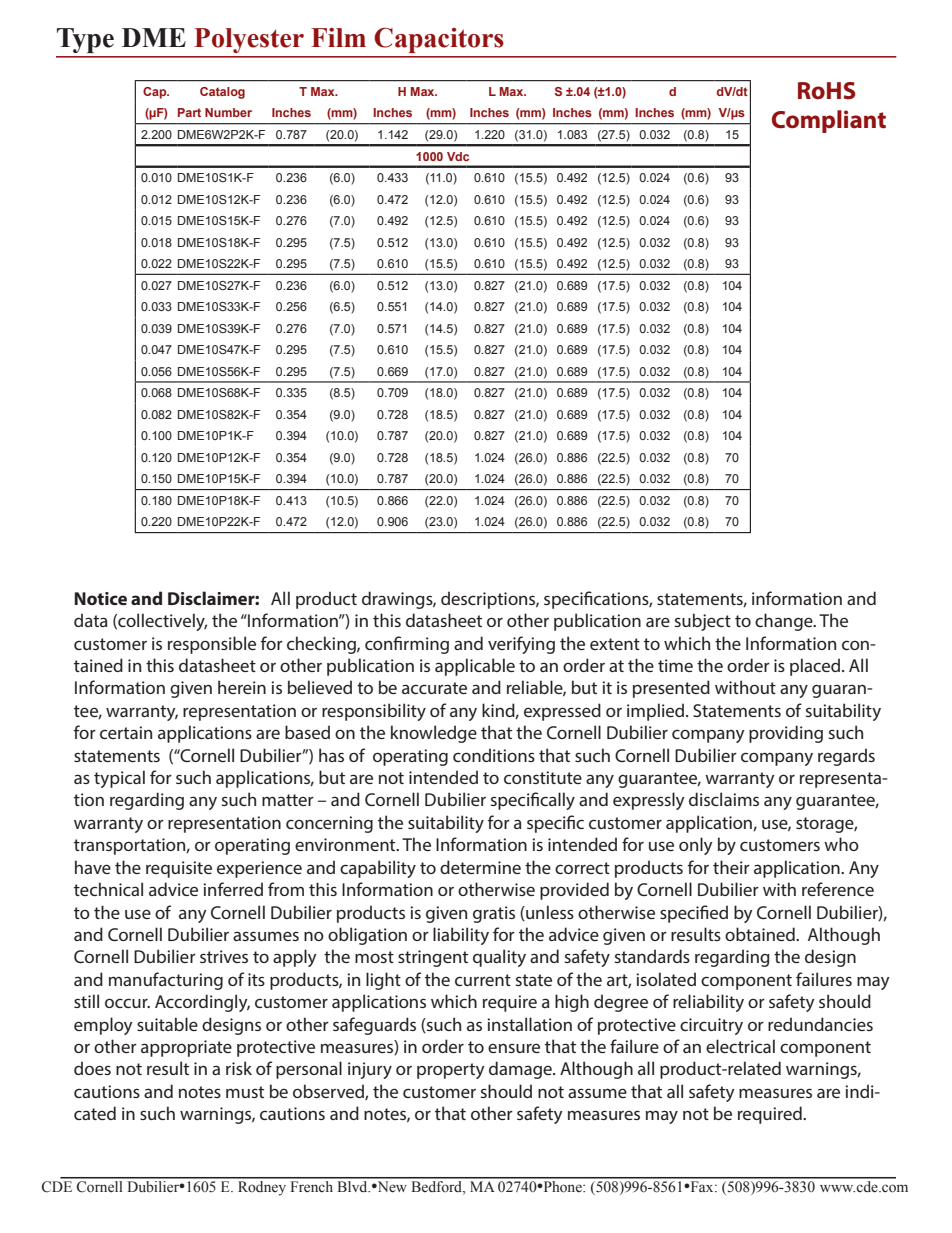 This page has width=952, height=1233. What do you see at coordinates (439, 40) in the page?
I see `Capacitors` at bounding box center [439, 40].
